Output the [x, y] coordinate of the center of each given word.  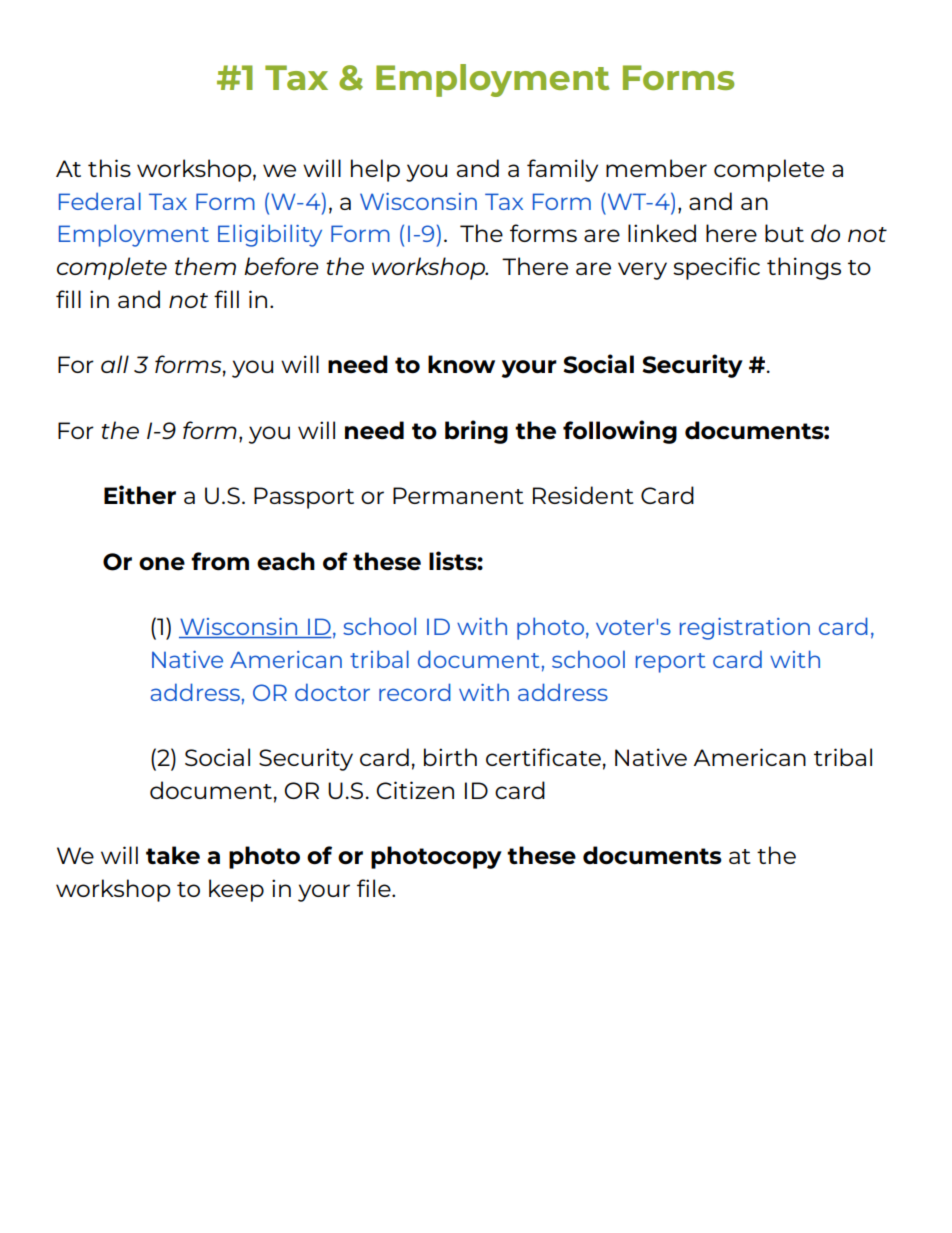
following [620, 432]
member [656, 168]
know [461, 364]
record [415, 692]
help [375, 170]
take [173, 855]
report [670, 663]
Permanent [458, 495]
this [109, 168]
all [115, 364]
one [162, 564]
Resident [583, 495]
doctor [332, 692]
